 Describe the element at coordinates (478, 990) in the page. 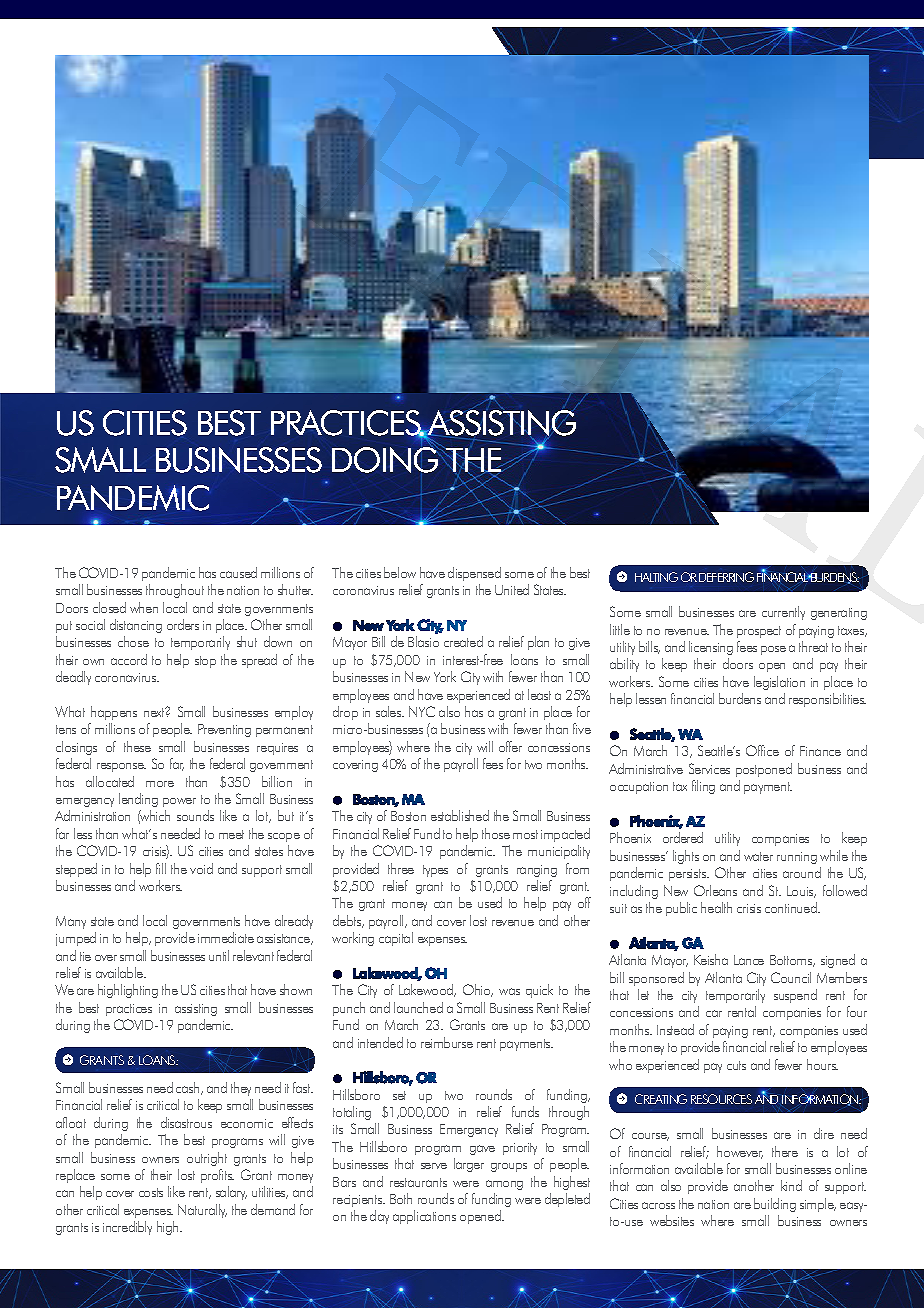

I see `Ohio` at that location.
